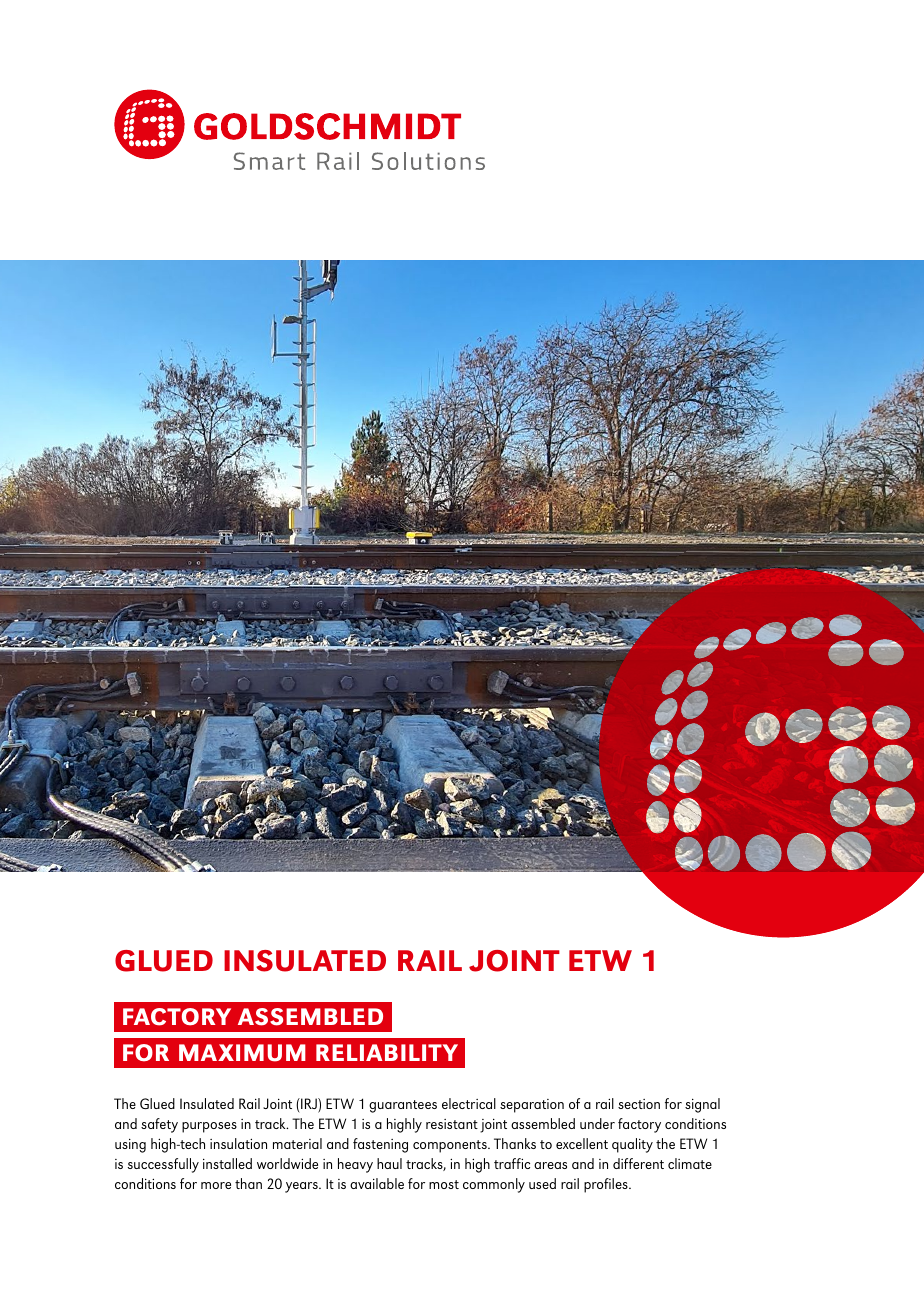 The width and height of the screenshot is (924, 1308). Describe the element at coordinates (403, 1106) in the screenshot. I see `guarantees` at that location.
